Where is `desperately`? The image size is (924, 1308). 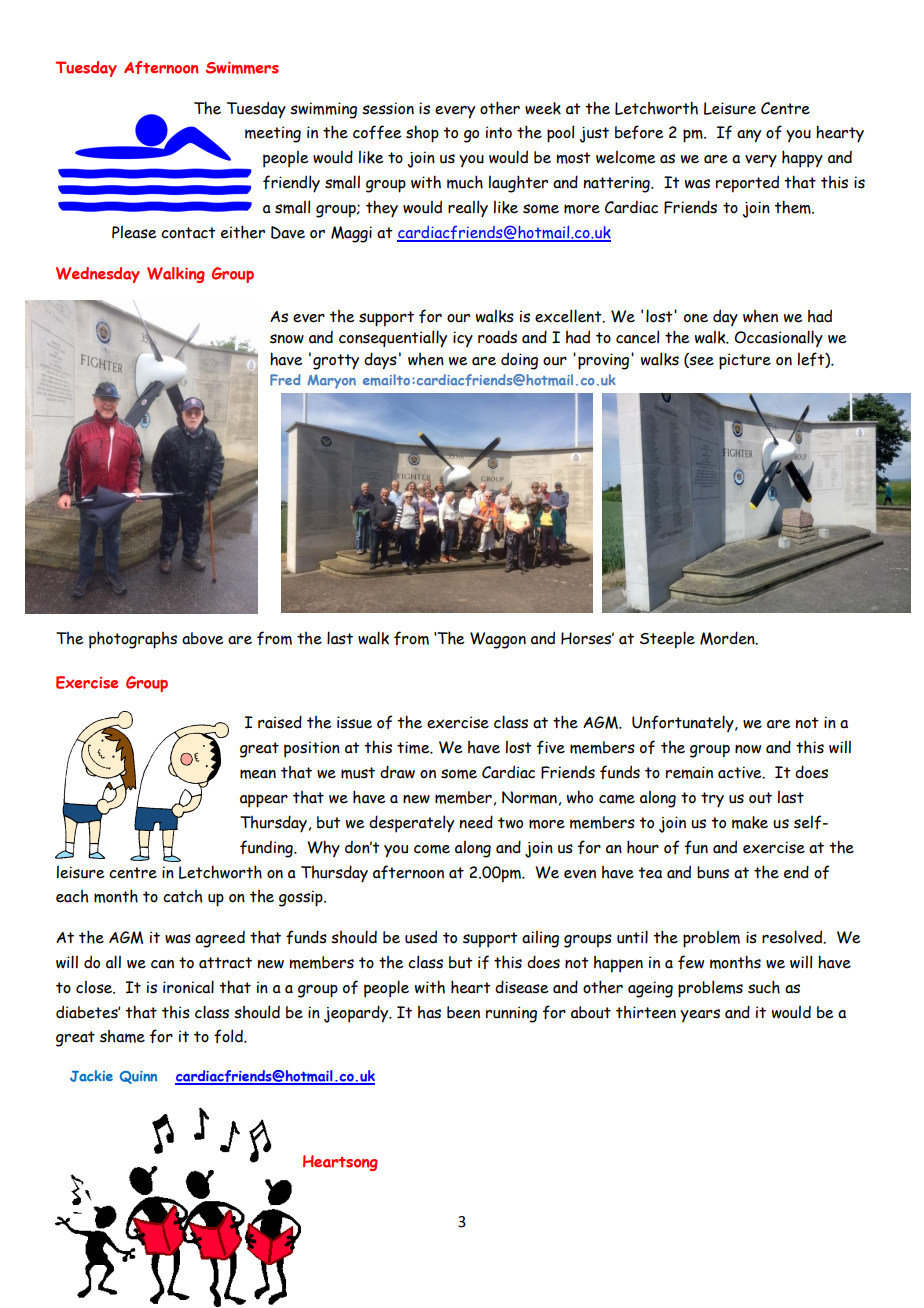
desperately is located at coordinates (411, 824).
